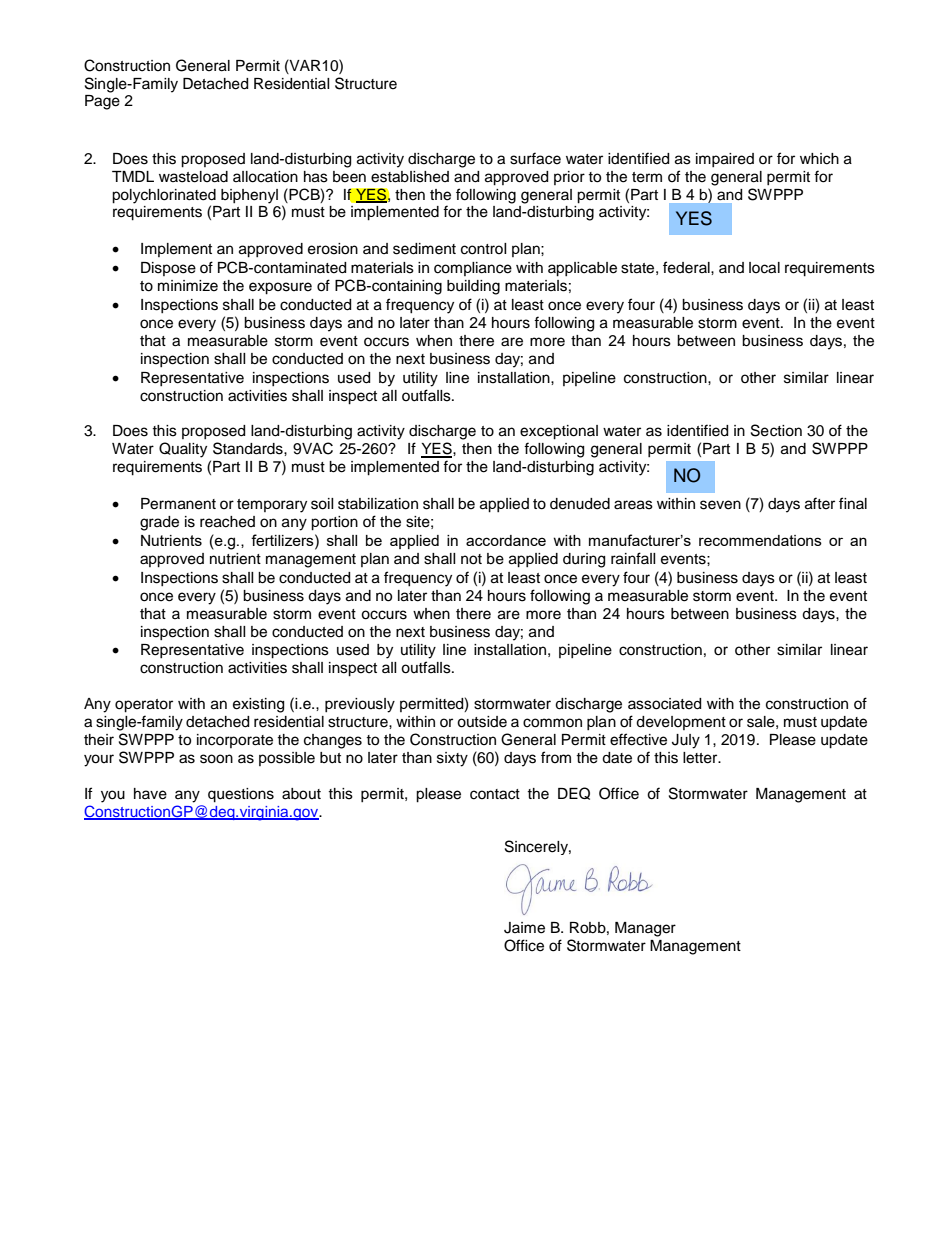 This screenshot has width=952, height=1233. I want to click on impaired, so click(725, 160).
